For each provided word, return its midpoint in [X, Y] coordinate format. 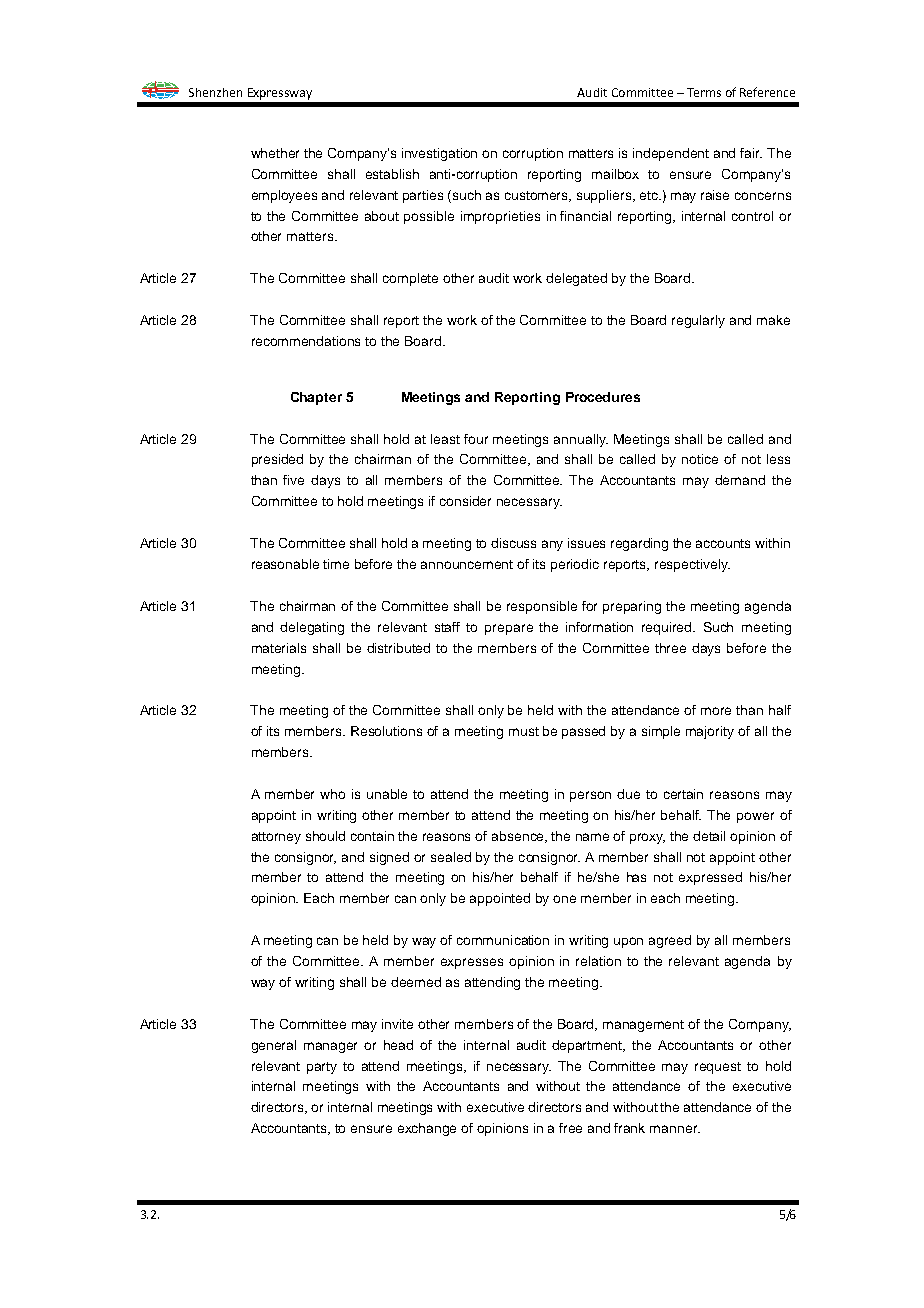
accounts [723, 543]
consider [465, 501]
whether [275, 153]
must [524, 731]
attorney [276, 838]
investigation [439, 154]
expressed [710, 878]
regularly [698, 321]
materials [279, 648]
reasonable [285, 564]
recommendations [306, 341]
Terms [704, 92]
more [716, 711]
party [322, 1068]
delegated [576, 279]
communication [503, 940]
